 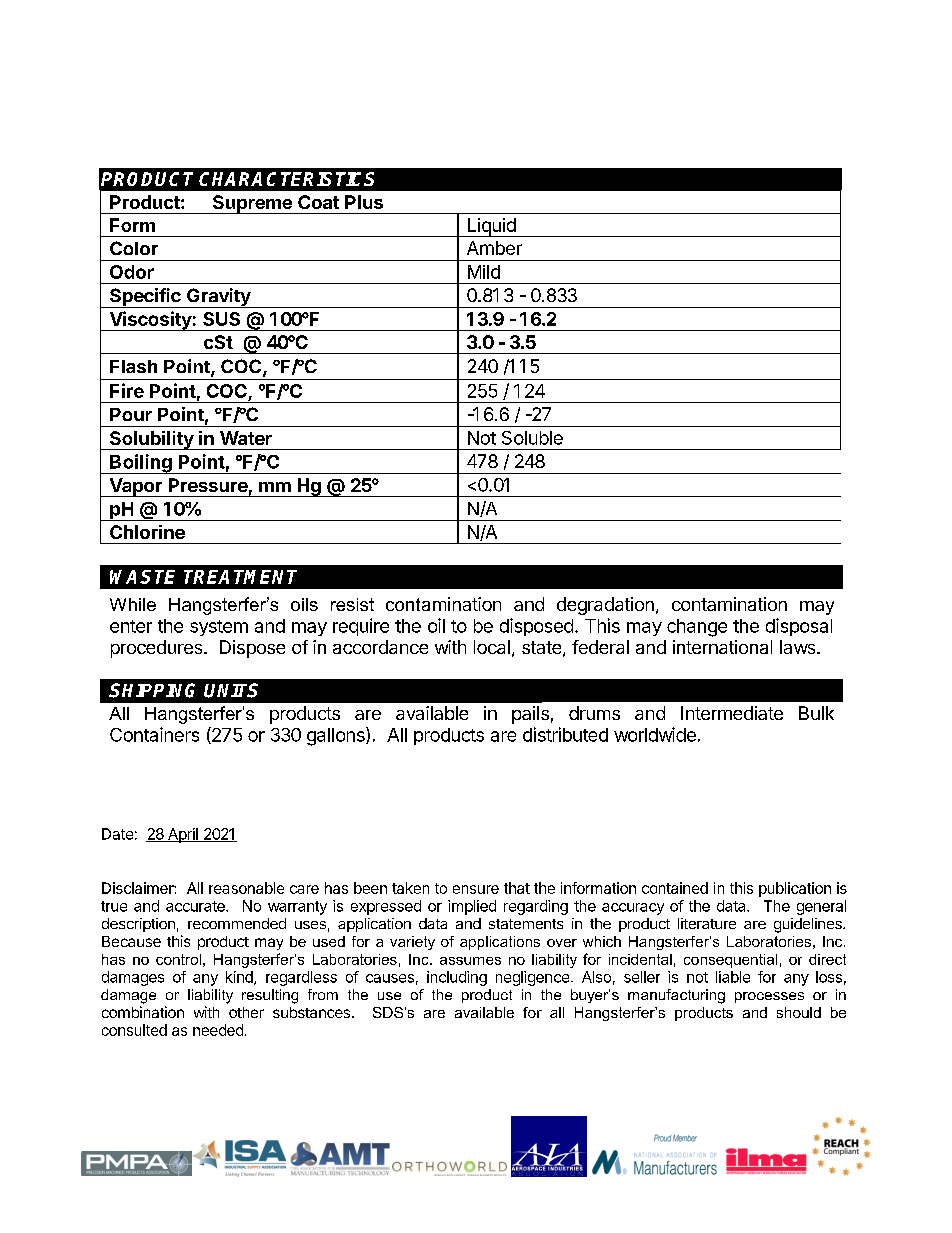 What do you see at coordinates (492, 647) in the screenshot?
I see `local` at bounding box center [492, 647].
